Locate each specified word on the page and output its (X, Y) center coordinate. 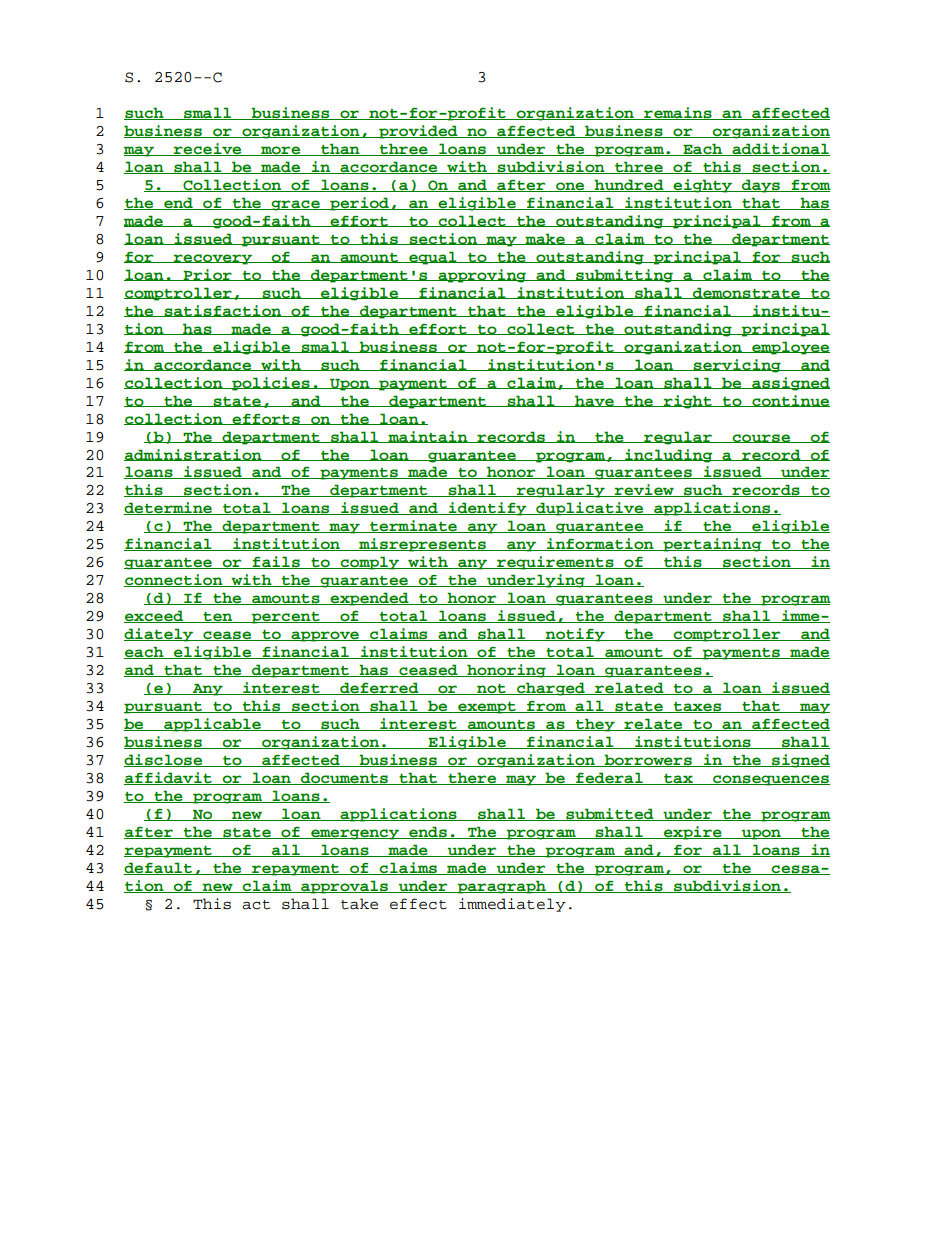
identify (488, 509)
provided (418, 132)
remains (678, 113)
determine (169, 508)
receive (208, 149)
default (159, 868)
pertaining (712, 545)
